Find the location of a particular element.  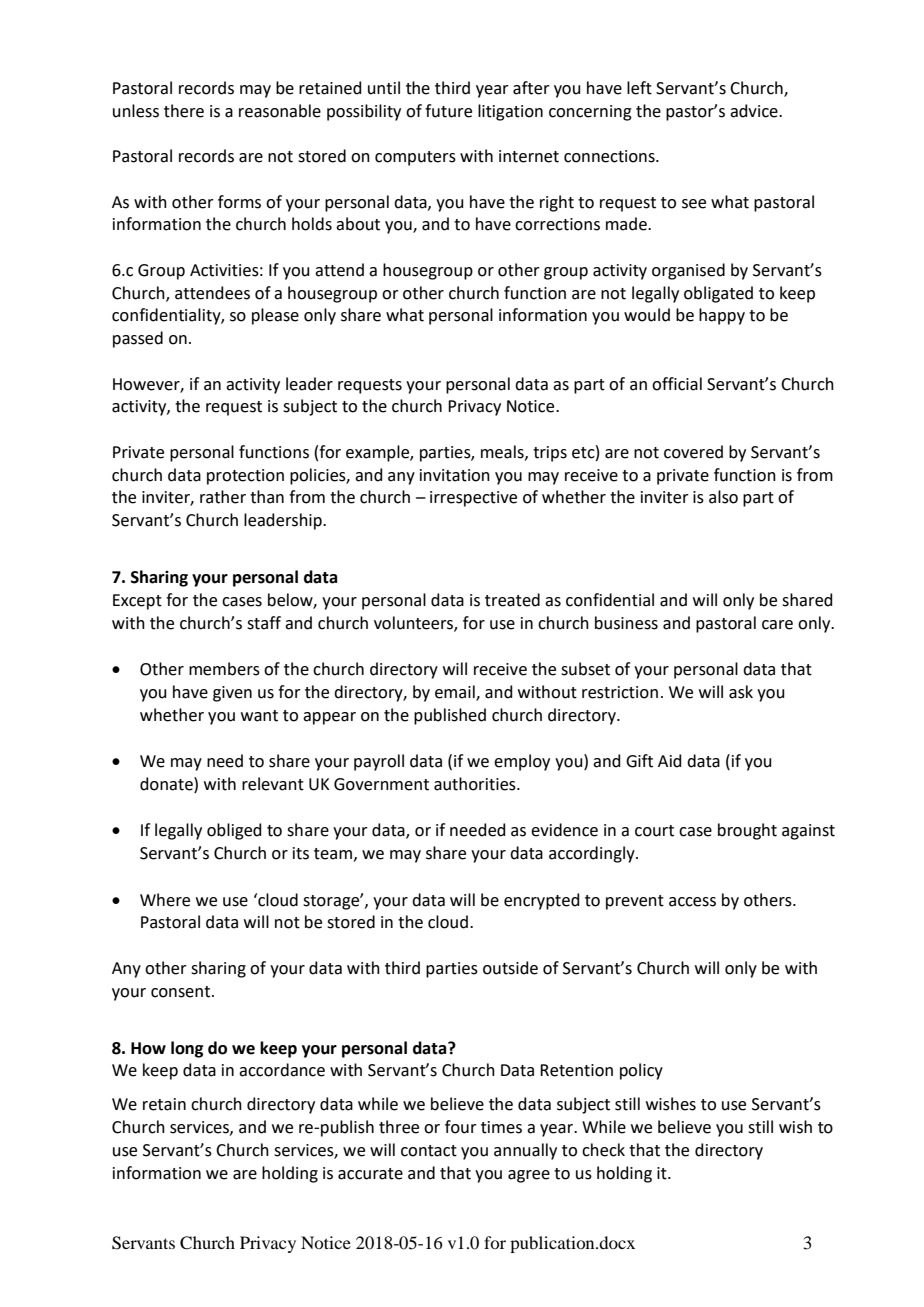

accordance is located at coordinates (282, 1070).
